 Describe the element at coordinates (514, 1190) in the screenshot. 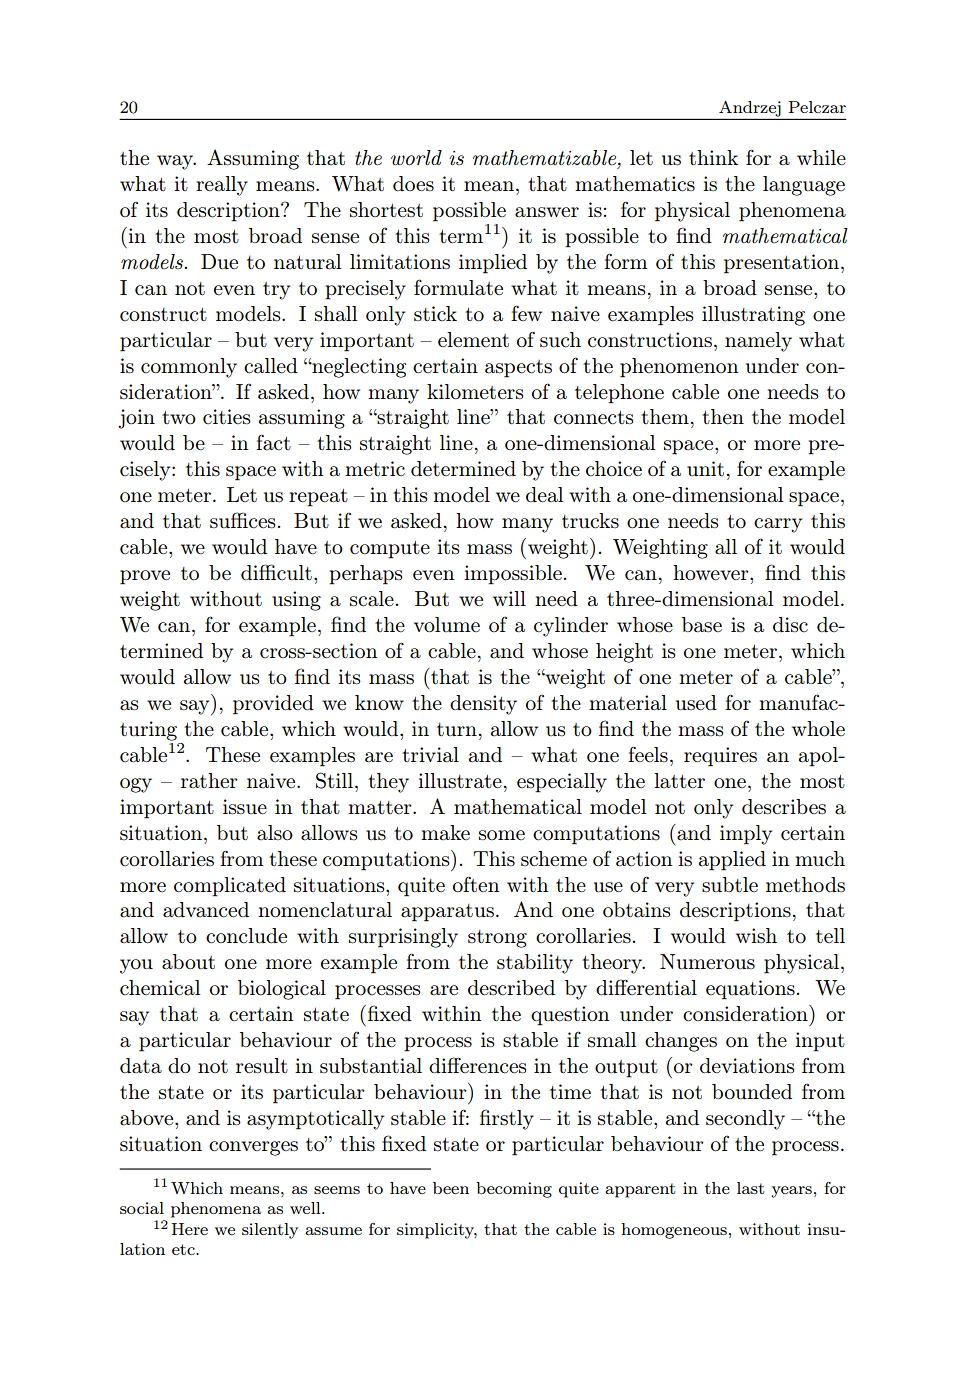

I see `becoming` at that location.
